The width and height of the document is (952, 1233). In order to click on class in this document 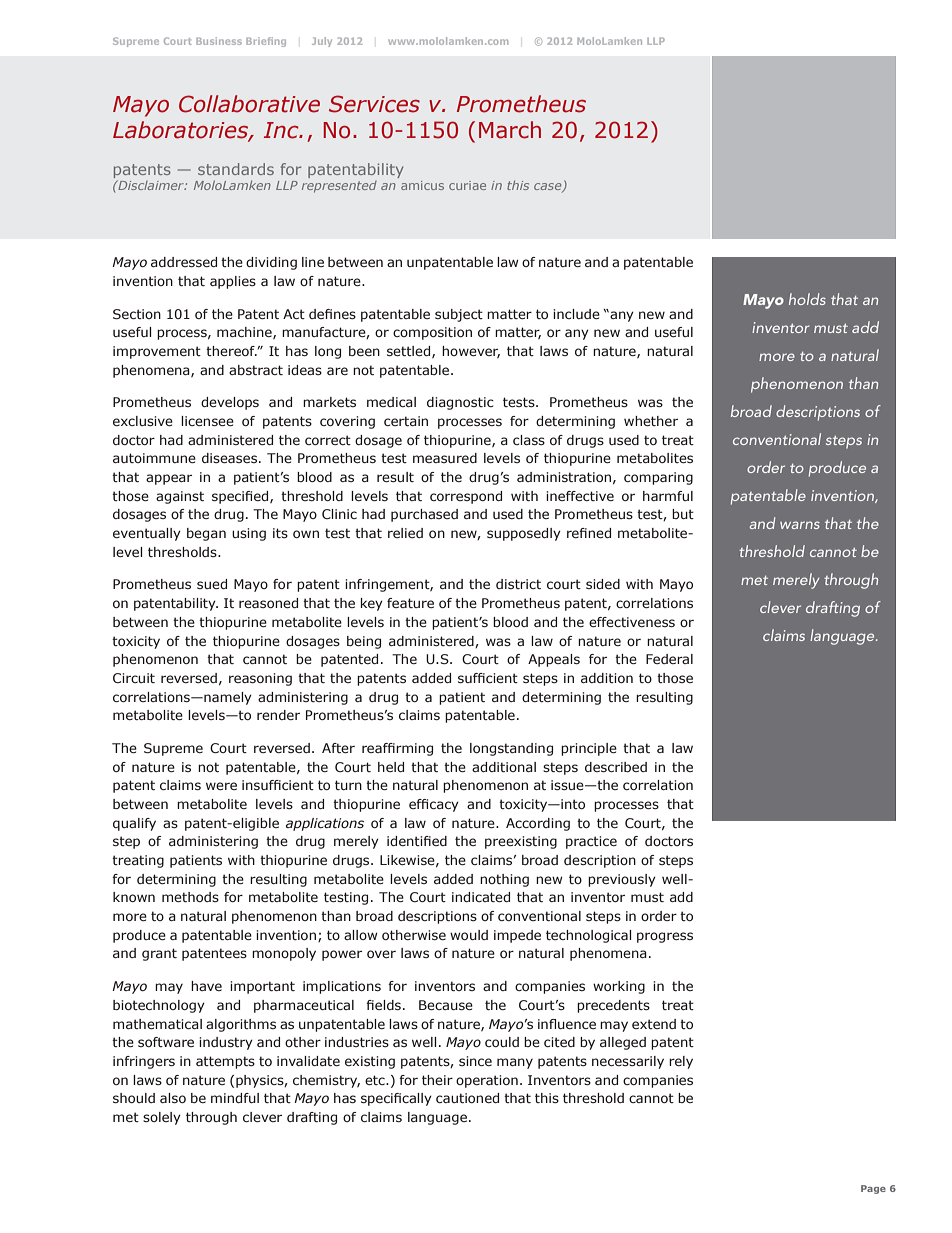, I will do `click(529, 440)`.
